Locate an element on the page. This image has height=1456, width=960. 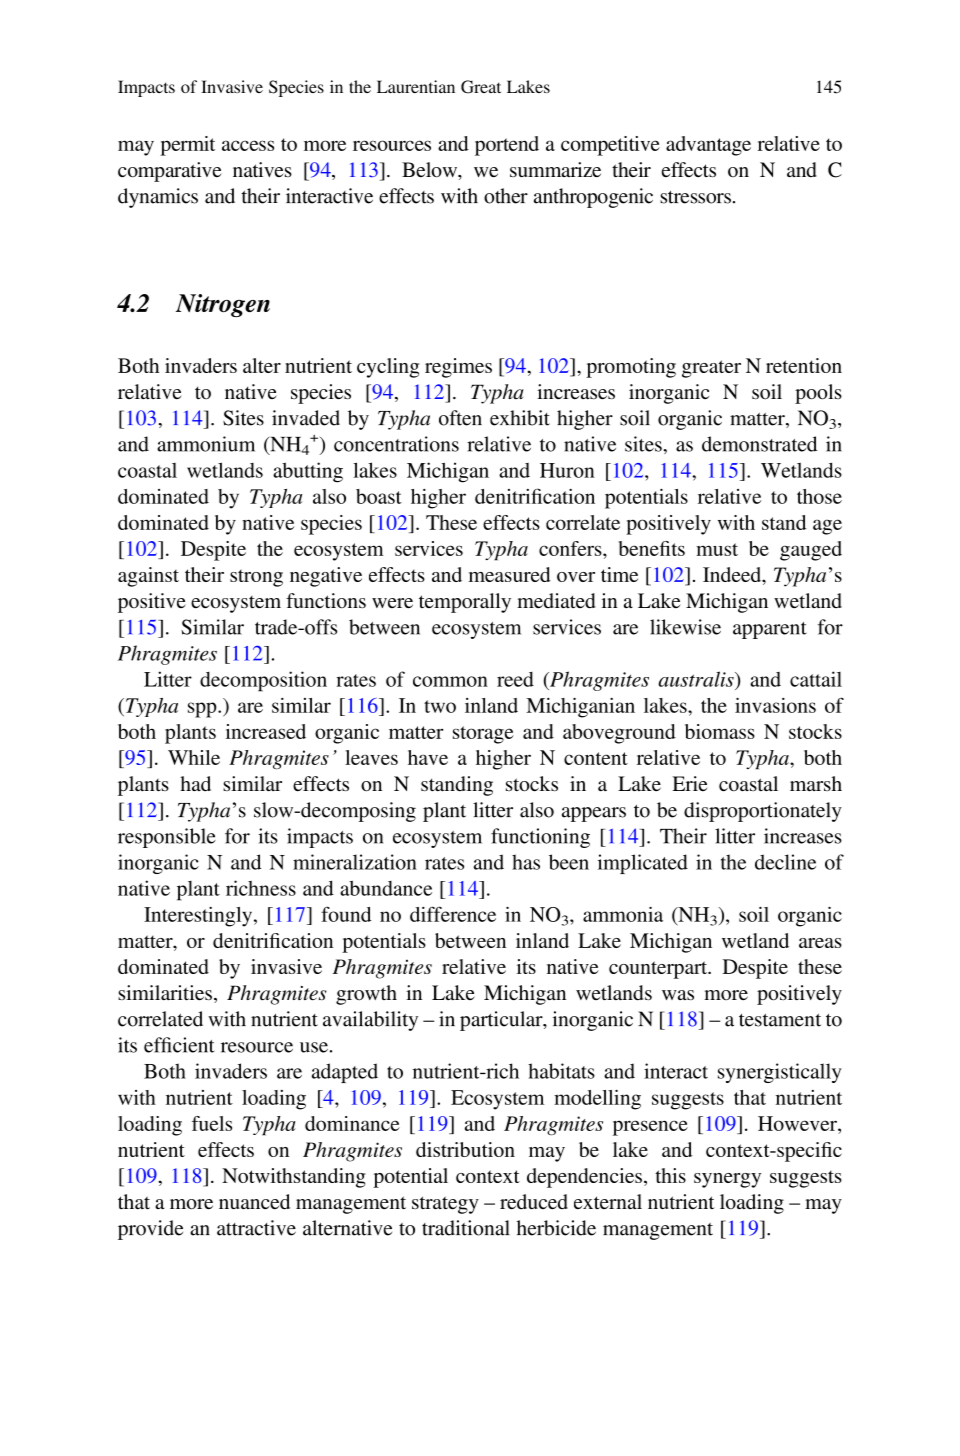
areas is located at coordinates (820, 943).
